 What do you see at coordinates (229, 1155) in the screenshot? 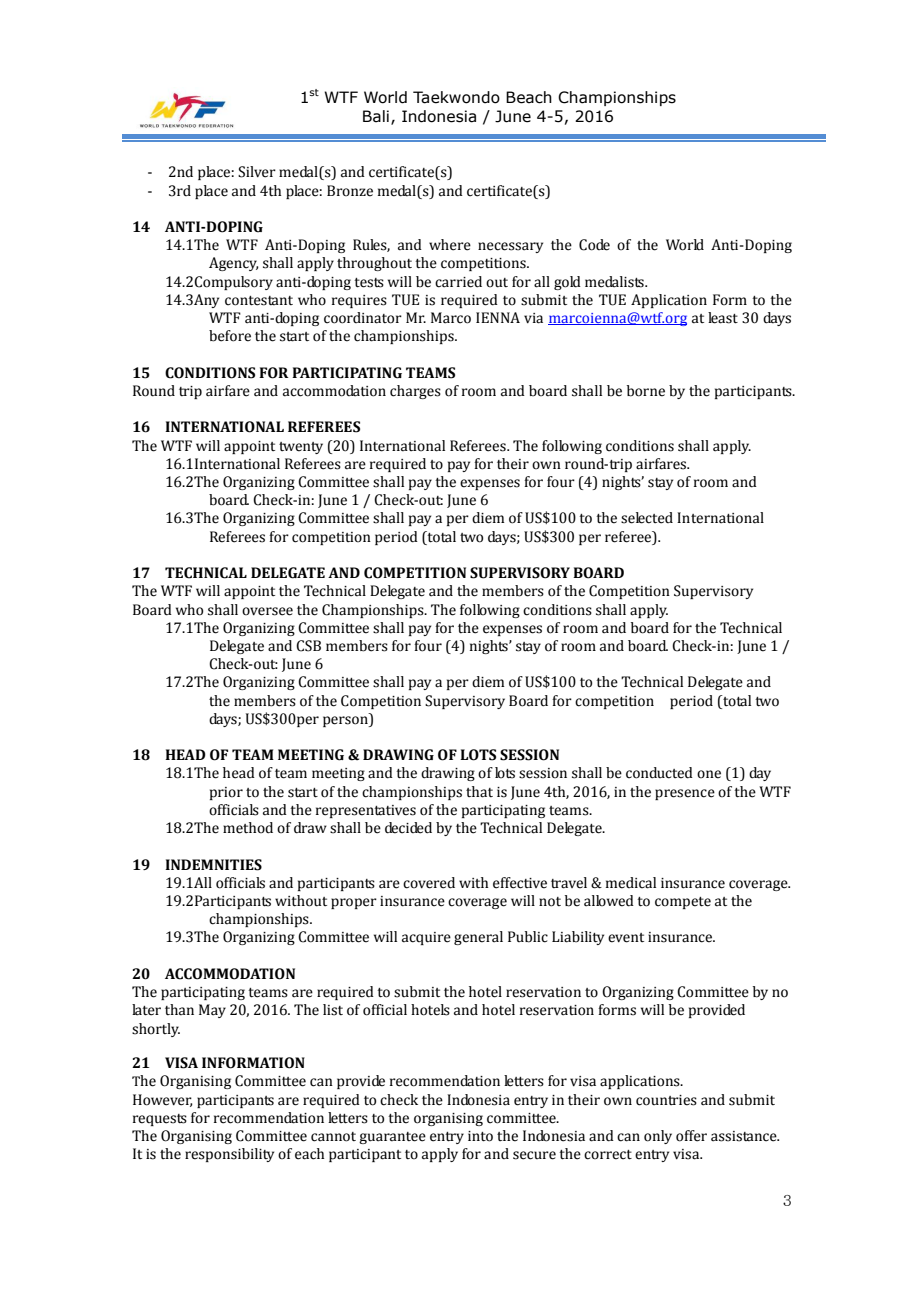
I see `responsibility` at bounding box center [229, 1155].
